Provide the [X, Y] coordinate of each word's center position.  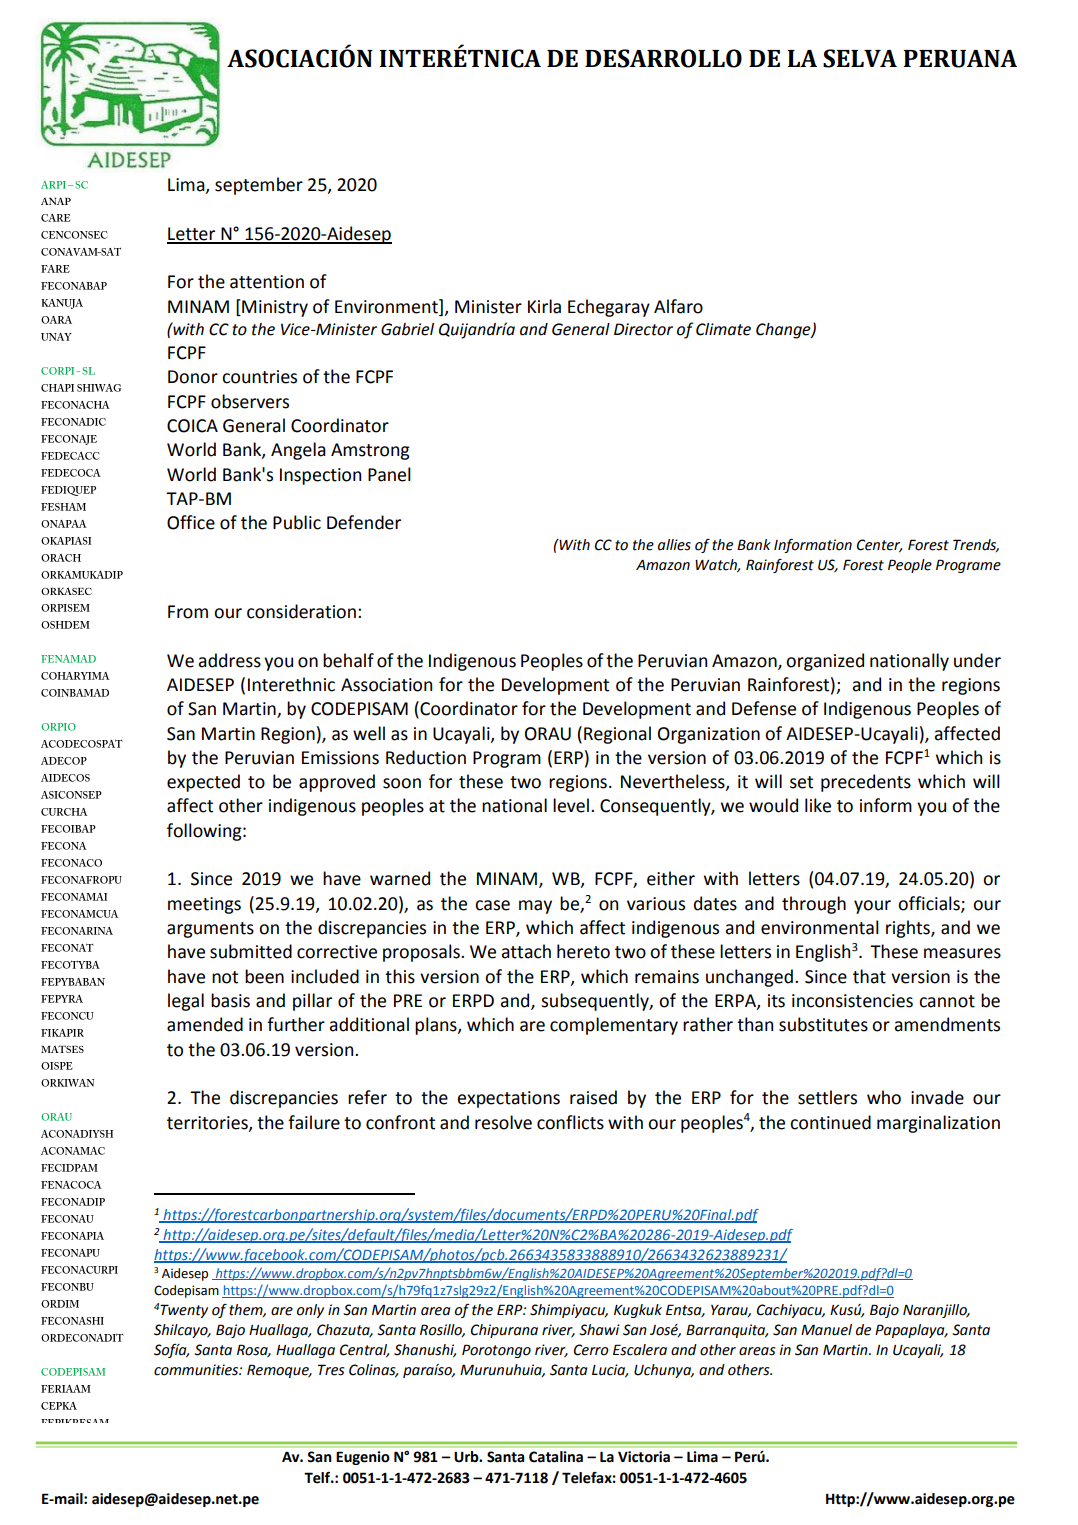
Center [879, 546]
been [264, 976]
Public [297, 522]
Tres [331, 1370]
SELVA [860, 58]
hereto [583, 951]
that [869, 976]
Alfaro [678, 306]
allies [674, 545]
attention [267, 282]
